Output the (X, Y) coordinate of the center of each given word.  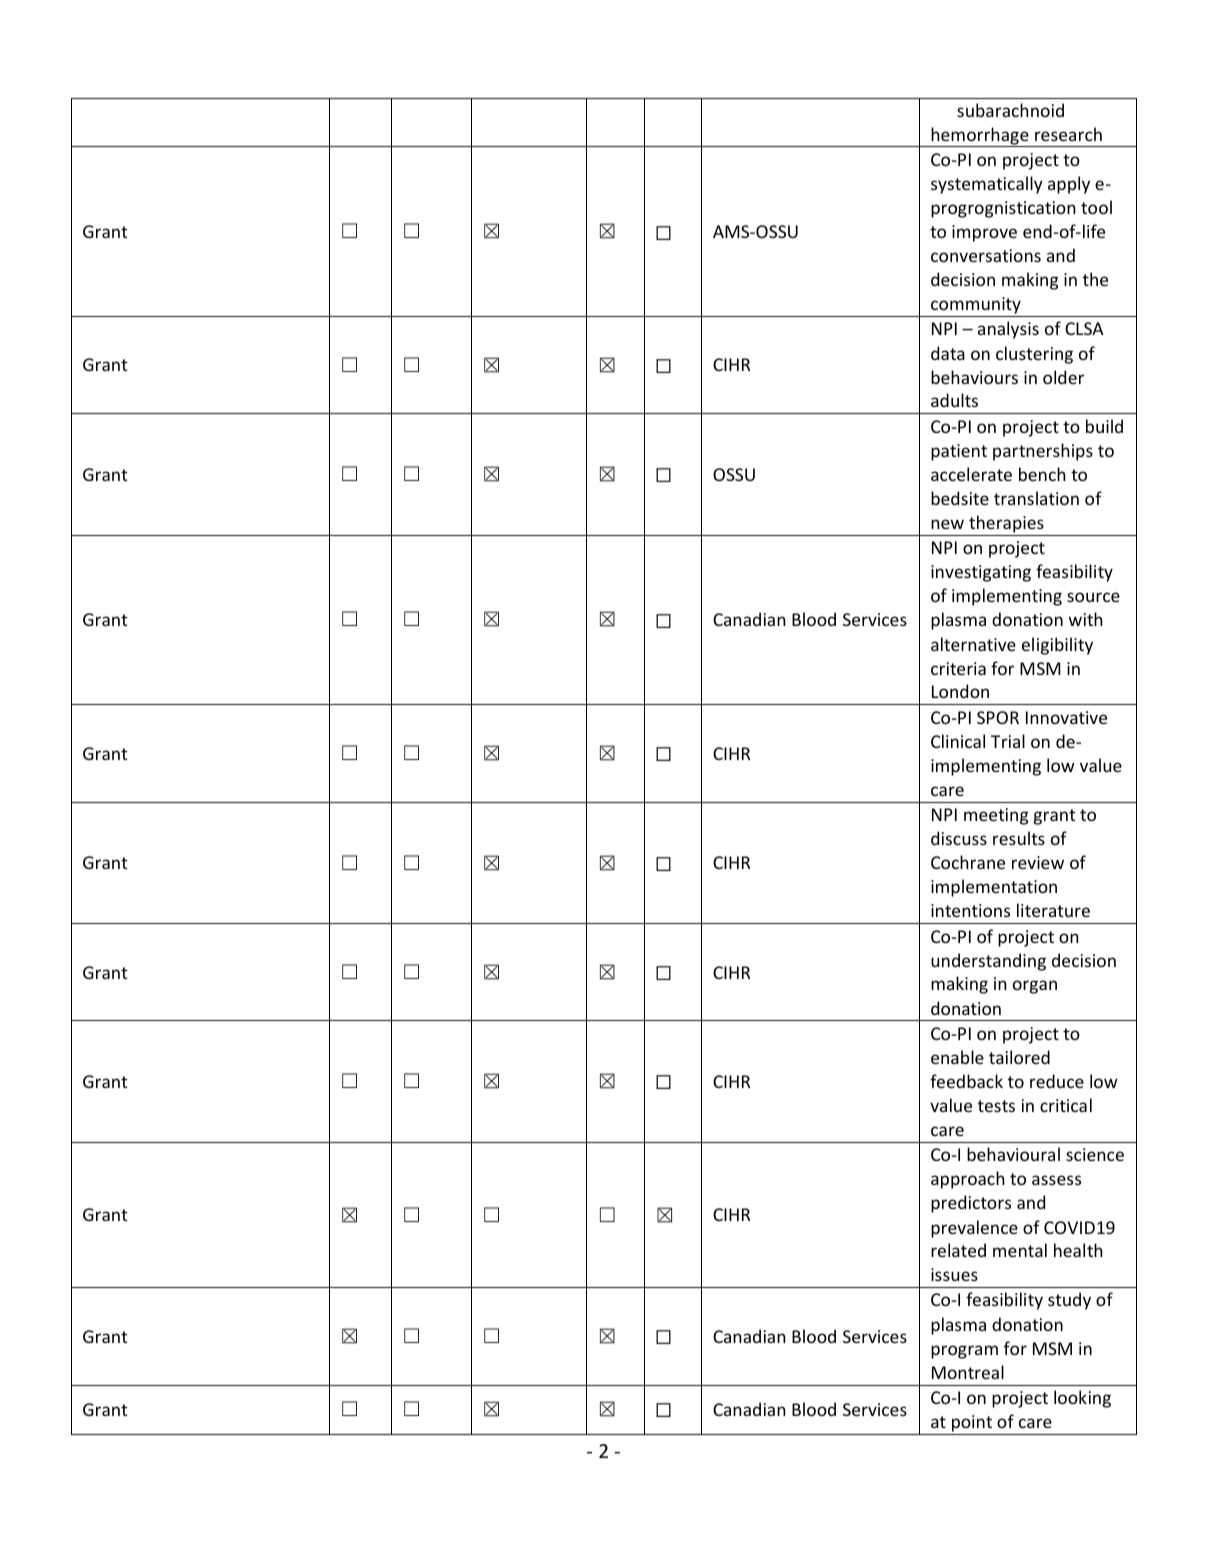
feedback (966, 1081)
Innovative (1066, 717)
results (1019, 838)
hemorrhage (980, 137)
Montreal (968, 1372)
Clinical (958, 741)
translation (1036, 498)
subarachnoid (1010, 110)
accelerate (971, 474)
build (1104, 426)
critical (1066, 1105)
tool (1096, 207)
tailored (1019, 1057)
